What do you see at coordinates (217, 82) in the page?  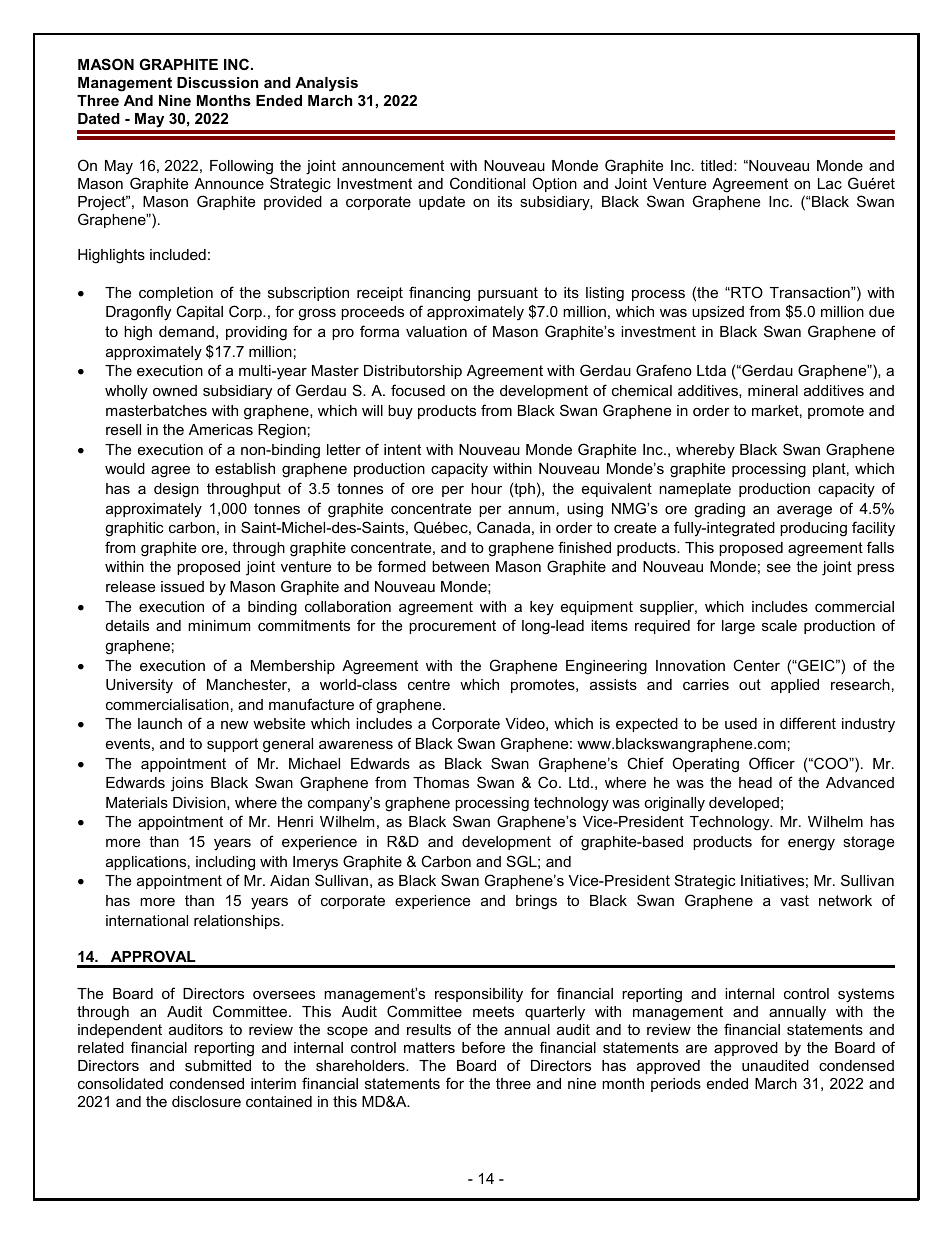 I see `Discussion` at bounding box center [217, 82].
